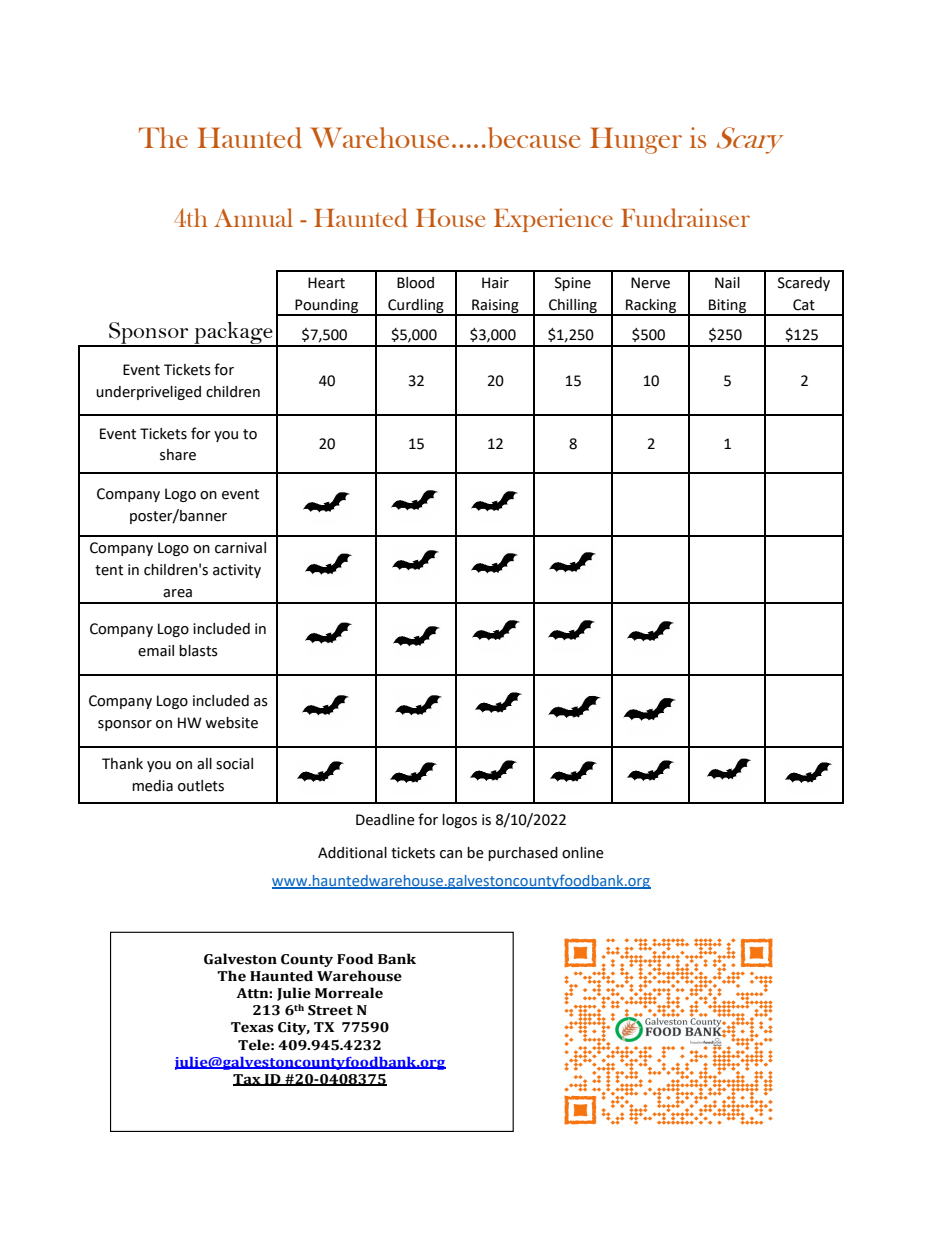  Describe the element at coordinates (583, 853) in the screenshot. I see `online` at that location.
